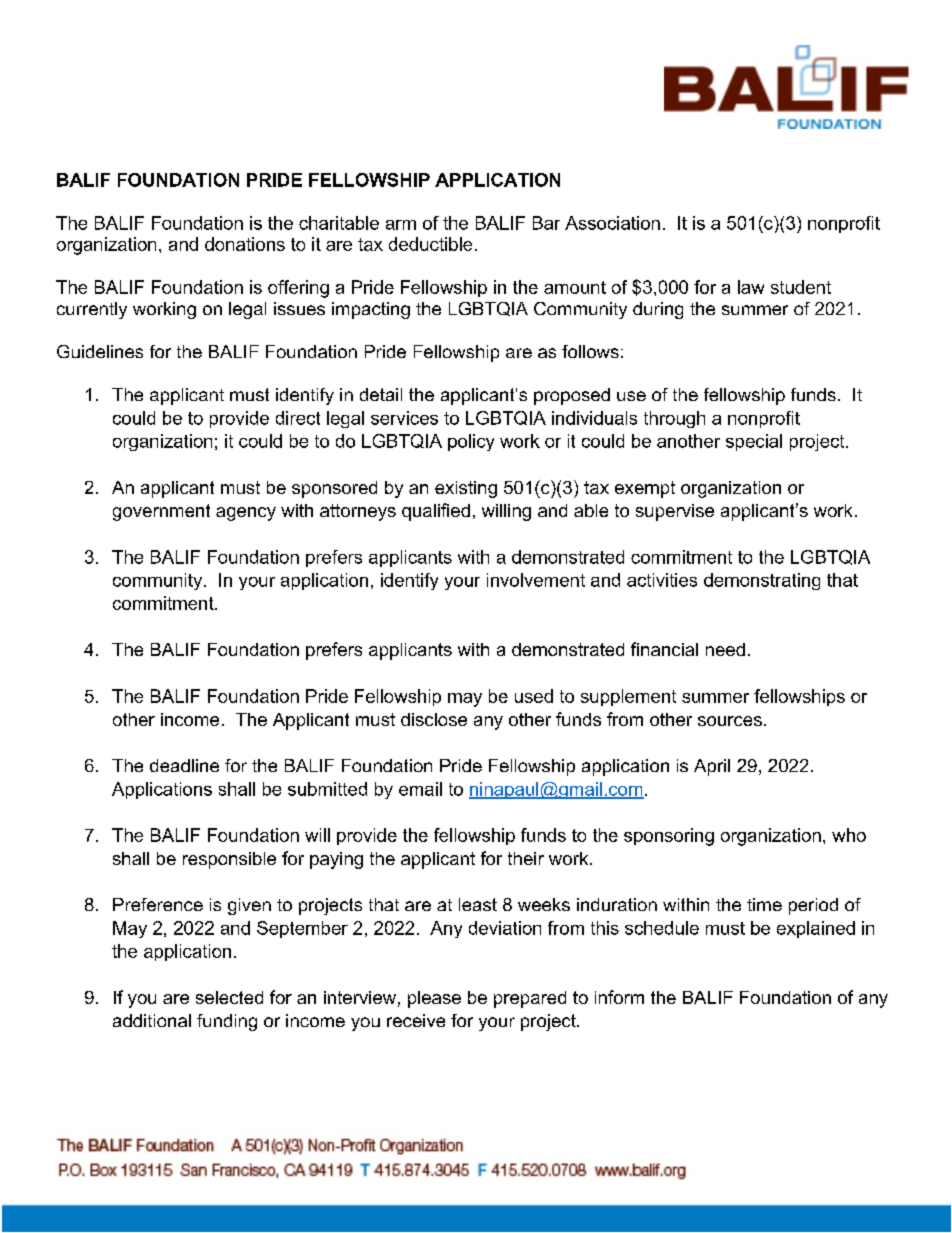 This page has width=952, height=1233. Describe the element at coordinates (466, 489) in the page. I see `existing` at that location.
